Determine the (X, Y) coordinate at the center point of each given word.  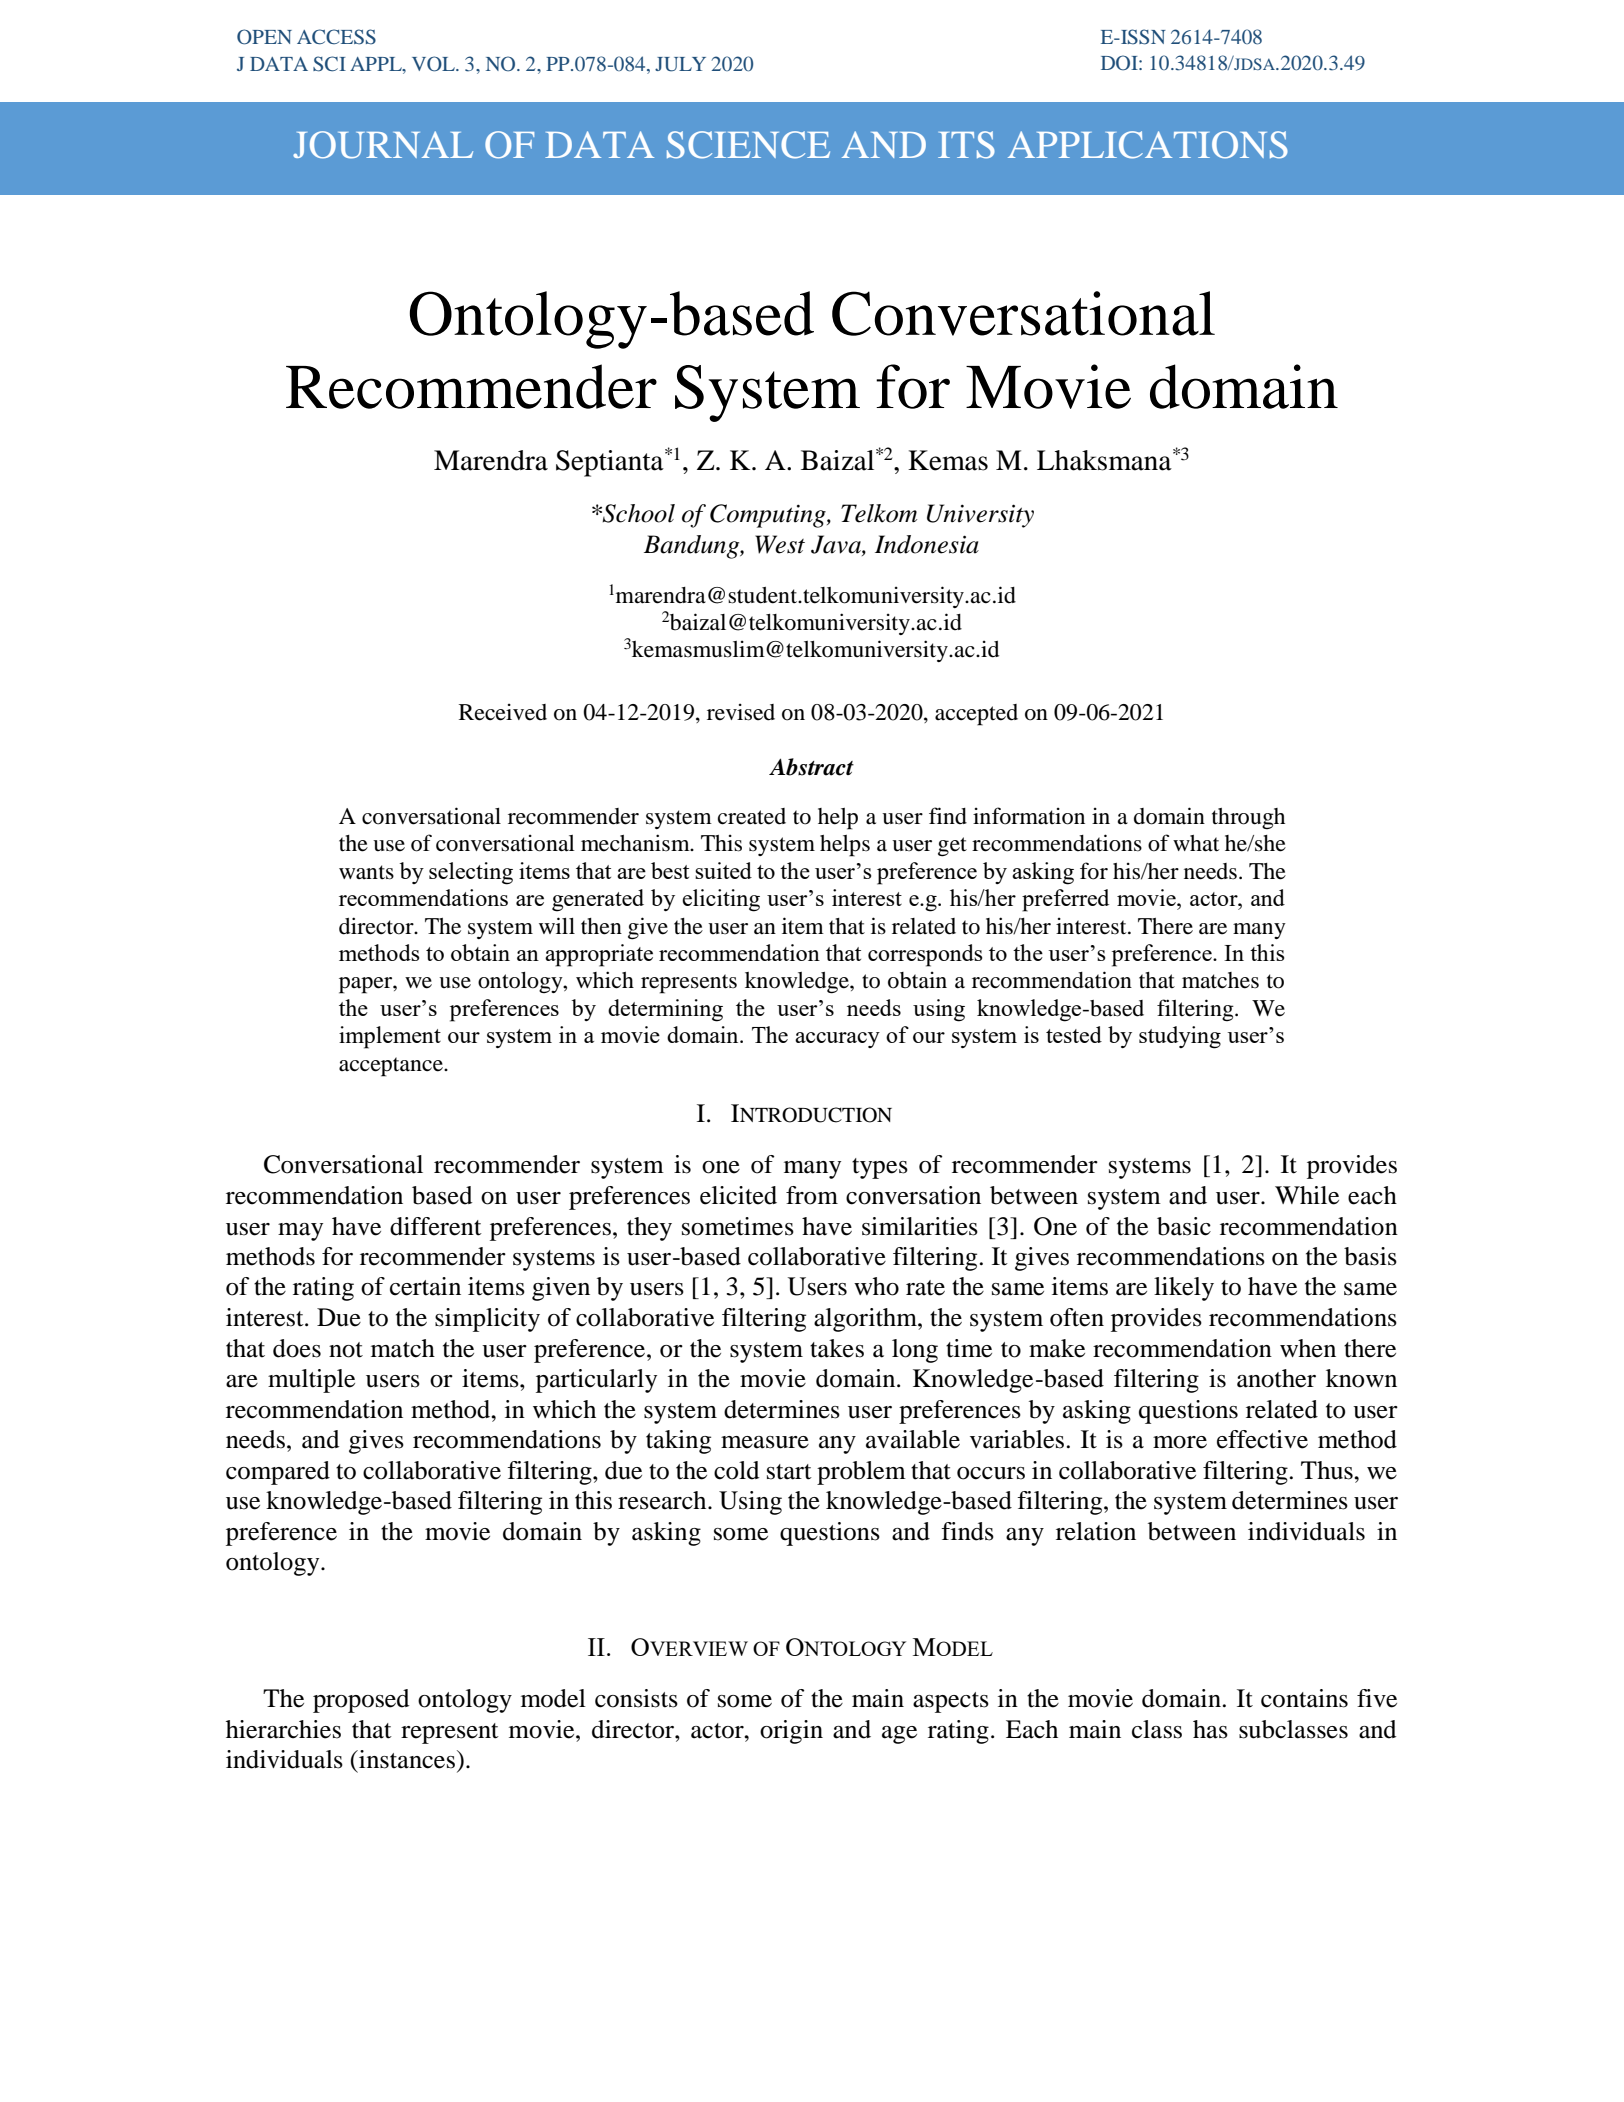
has (1210, 1729)
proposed (361, 1701)
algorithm (866, 1320)
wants (366, 872)
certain (425, 1286)
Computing (769, 516)
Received (503, 712)
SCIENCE (748, 145)
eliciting (721, 900)
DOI (1120, 63)
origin (791, 1732)
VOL (435, 64)
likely (1184, 1289)
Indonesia (927, 544)
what (1196, 843)
